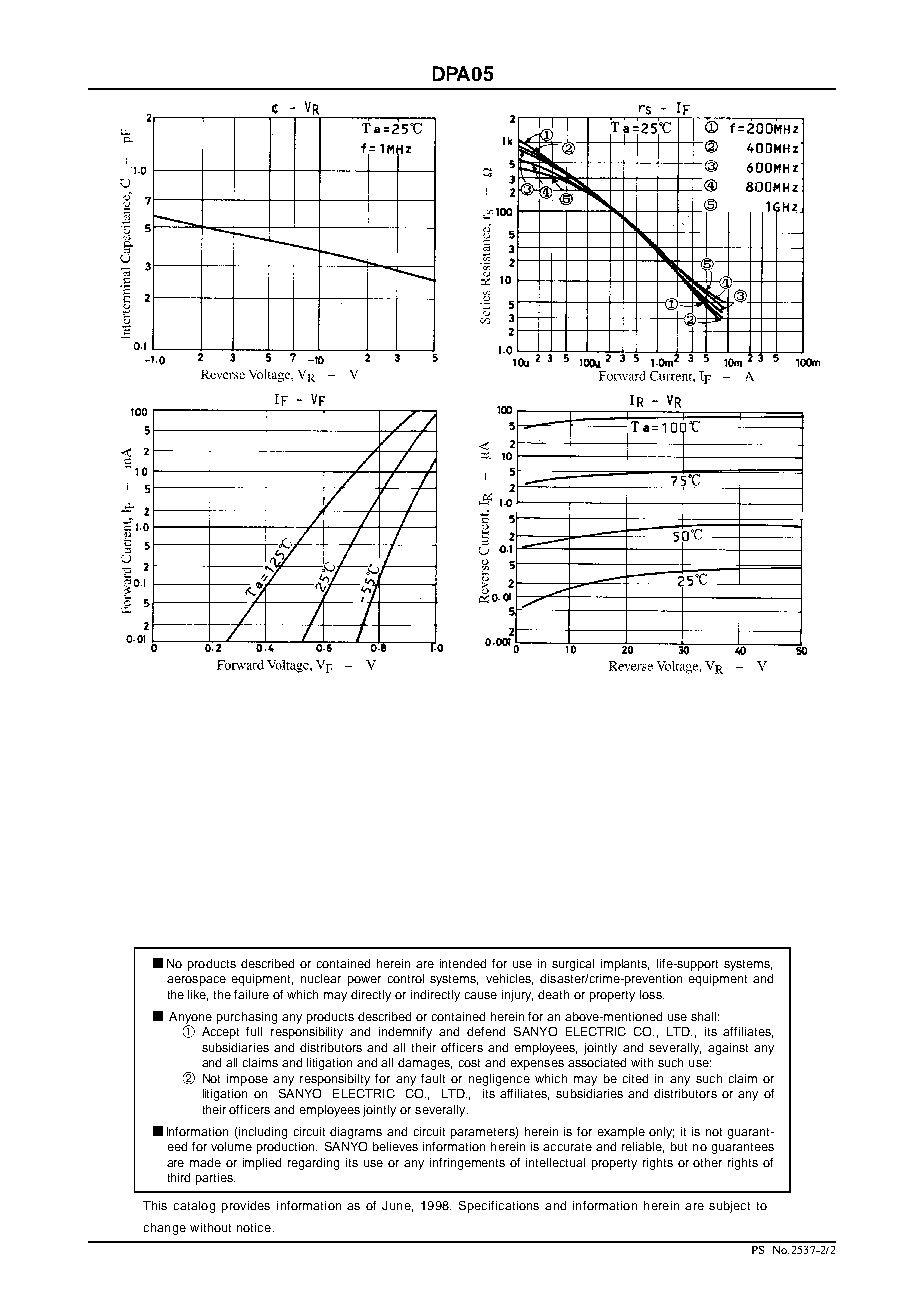  I want to click on notice, so click(254, 1227).
